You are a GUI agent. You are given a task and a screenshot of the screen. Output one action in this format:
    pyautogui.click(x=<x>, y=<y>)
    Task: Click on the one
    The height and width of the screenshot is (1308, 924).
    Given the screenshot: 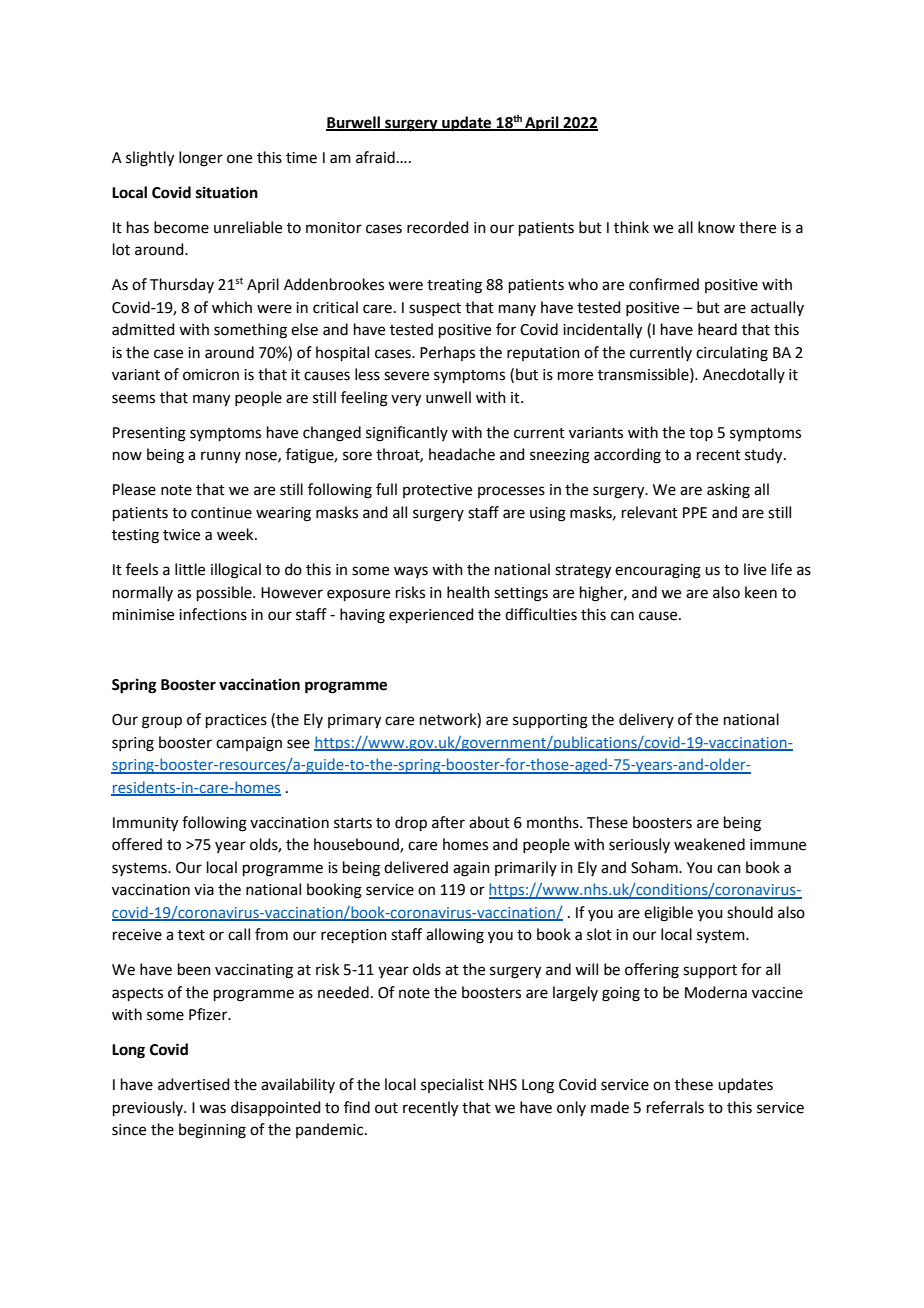 What is the action you would take?
    pyautogui.click(x=239, y=159)
